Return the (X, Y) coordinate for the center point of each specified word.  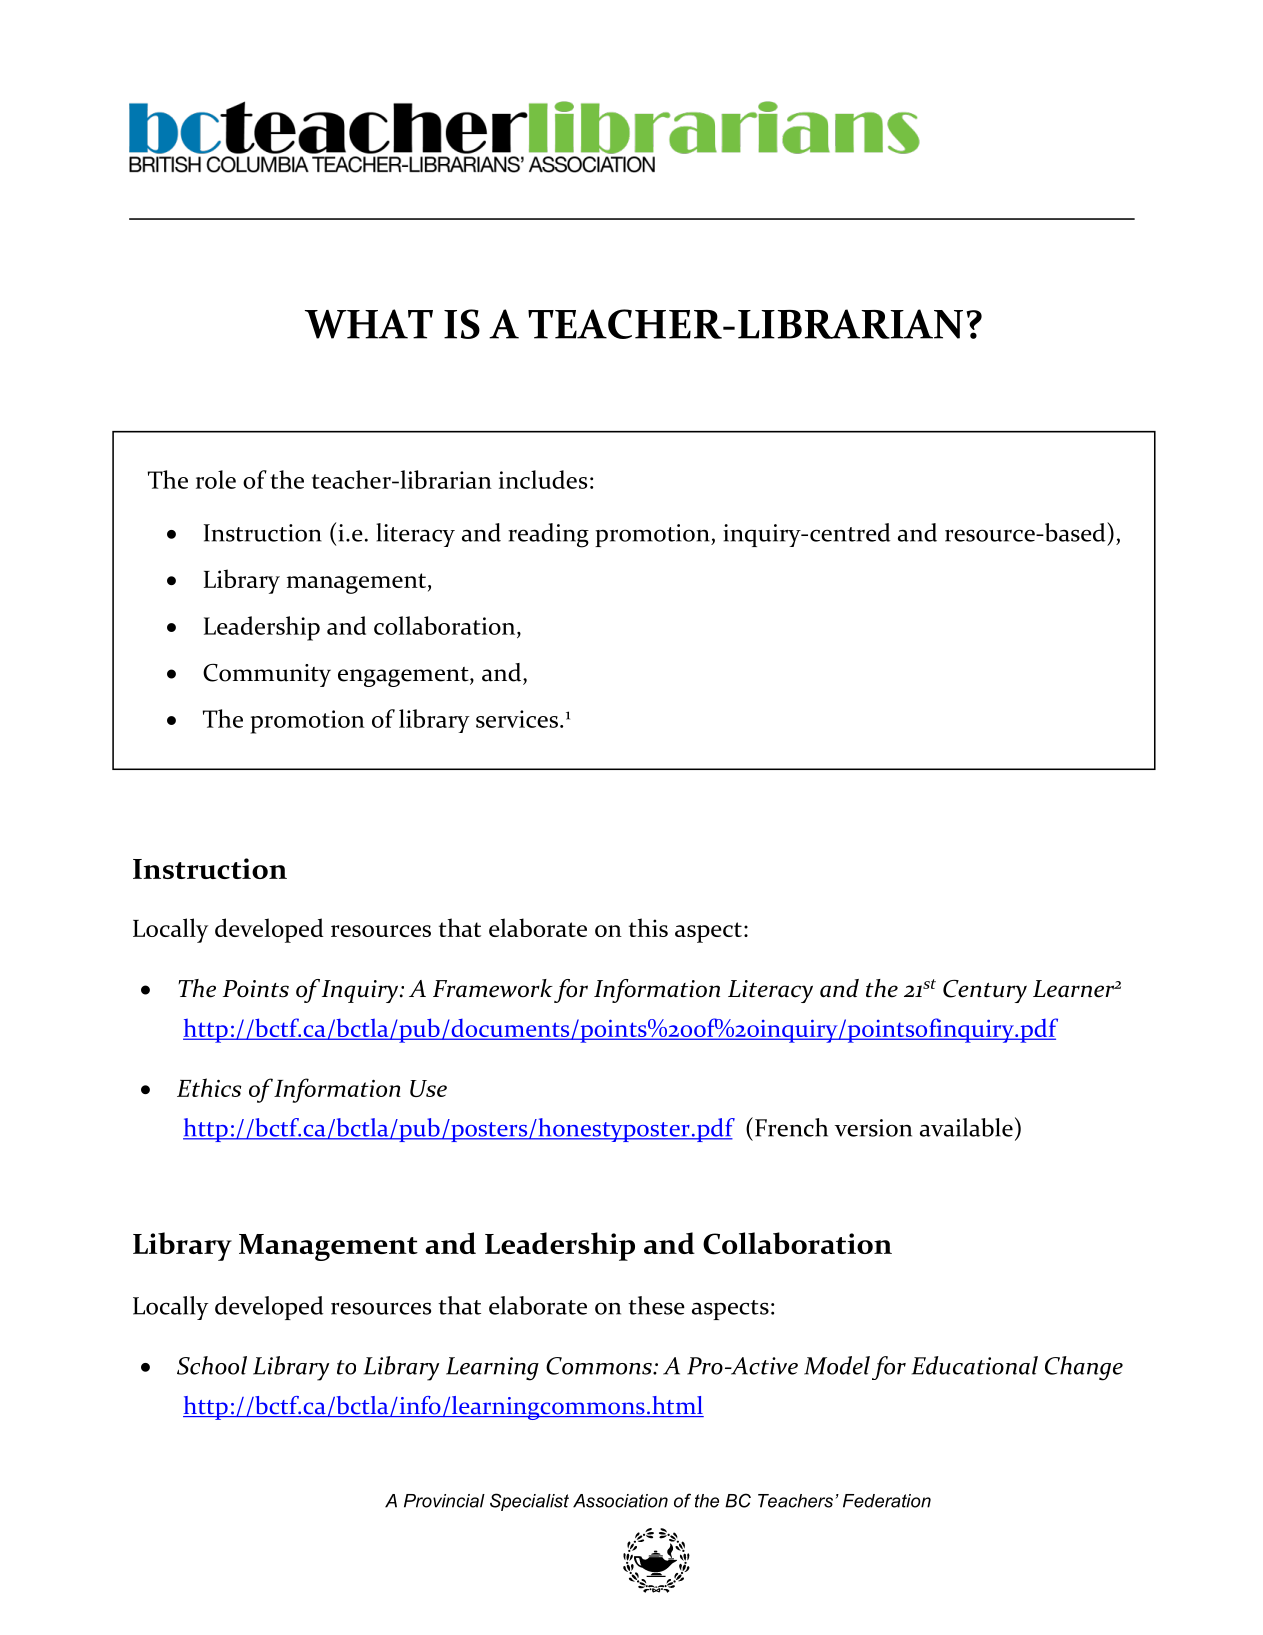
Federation (887, 1501)
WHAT (369, 324)
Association (620, 1501)
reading (548, 535)
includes (543, 479)
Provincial (444, 1501)
